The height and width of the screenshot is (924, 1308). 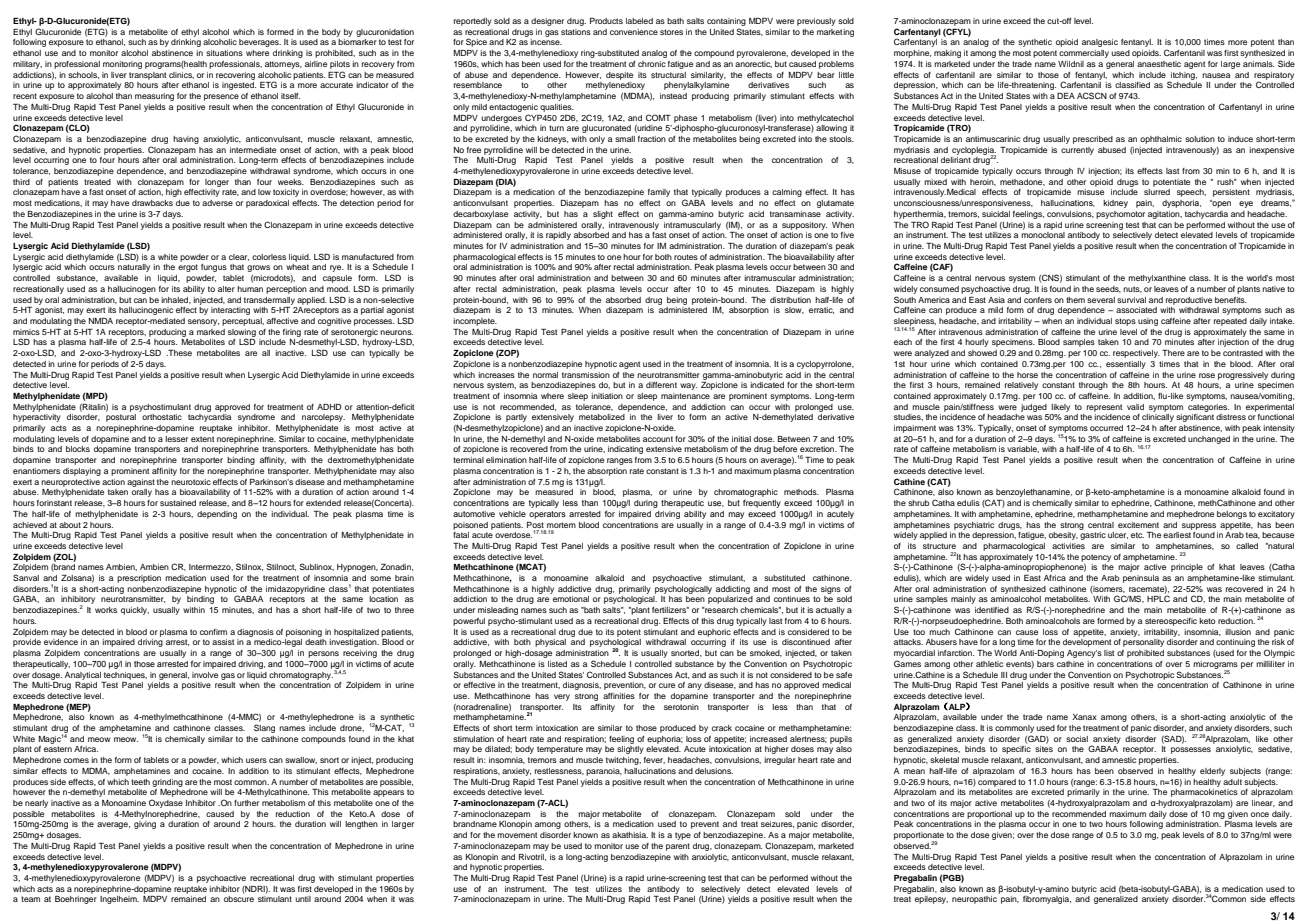 What do you see at coordinates (619, 696) in the screenshot?
I see `affinities` at bounding box center [619, 696].
